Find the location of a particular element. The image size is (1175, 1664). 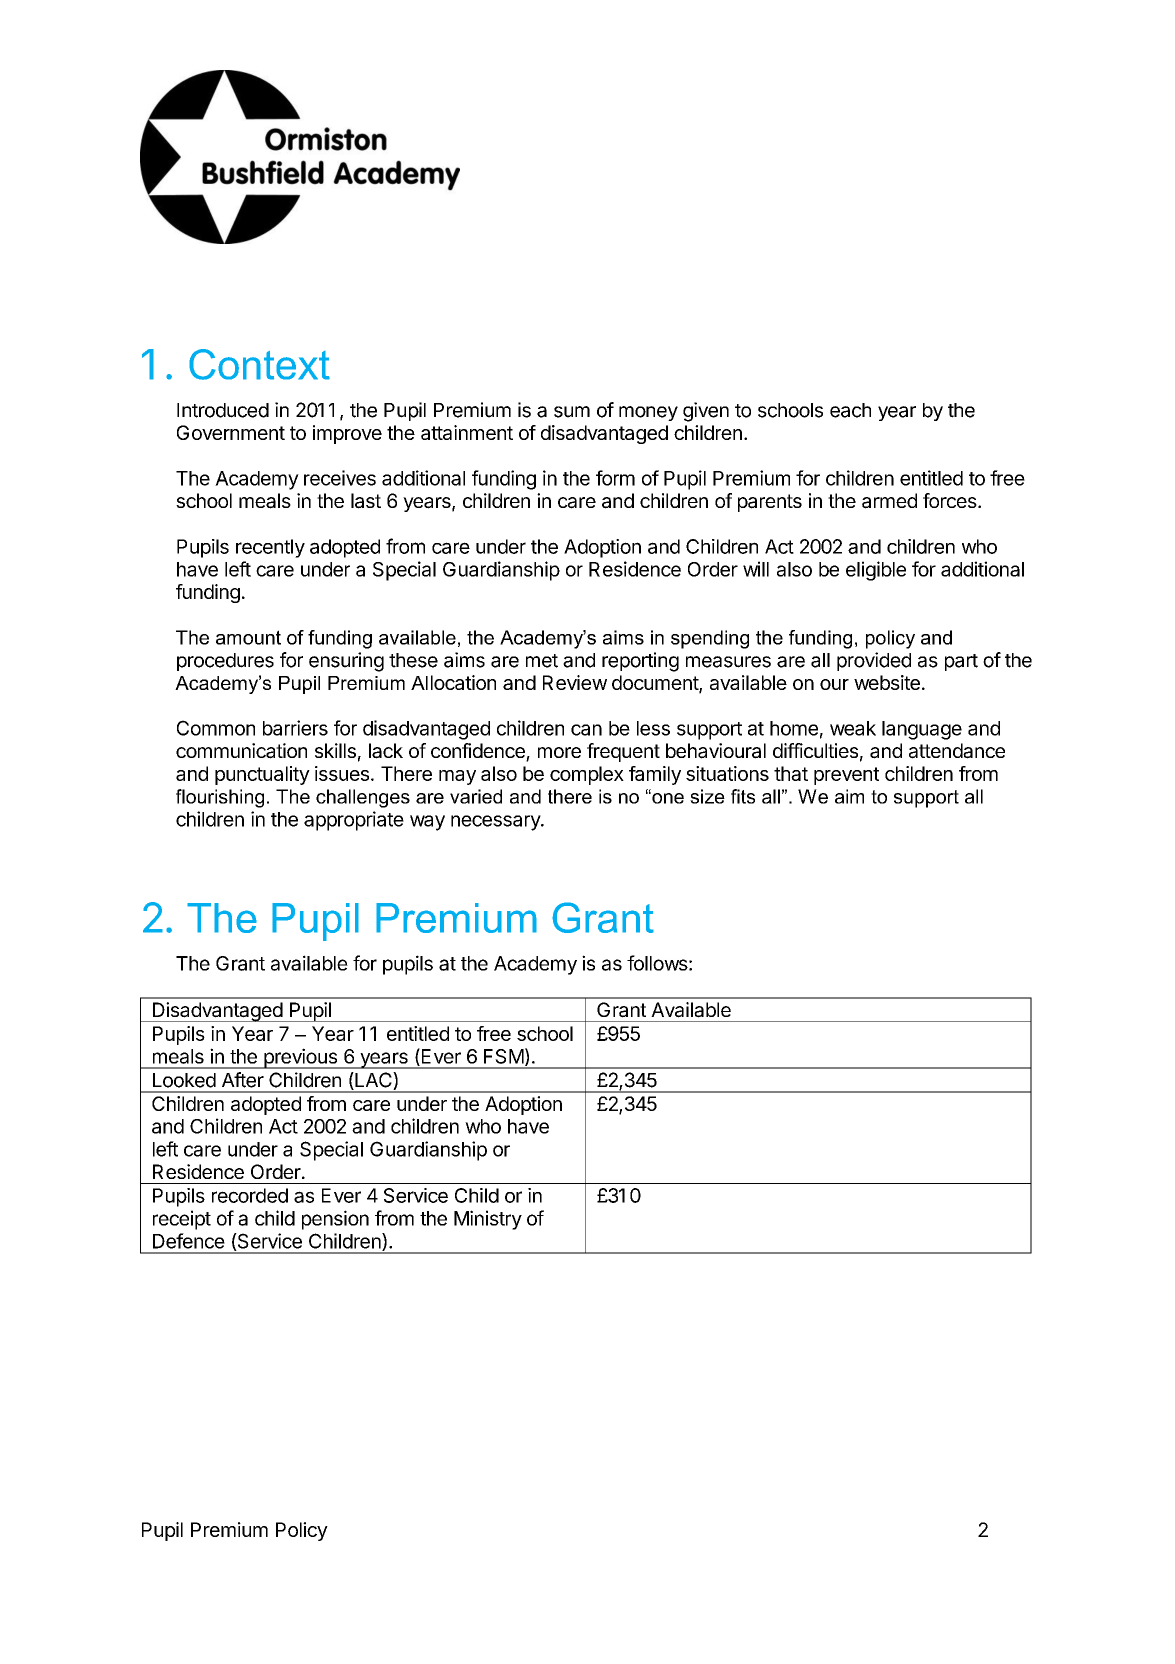

Ministry is located at coordinates (488, 1220).
